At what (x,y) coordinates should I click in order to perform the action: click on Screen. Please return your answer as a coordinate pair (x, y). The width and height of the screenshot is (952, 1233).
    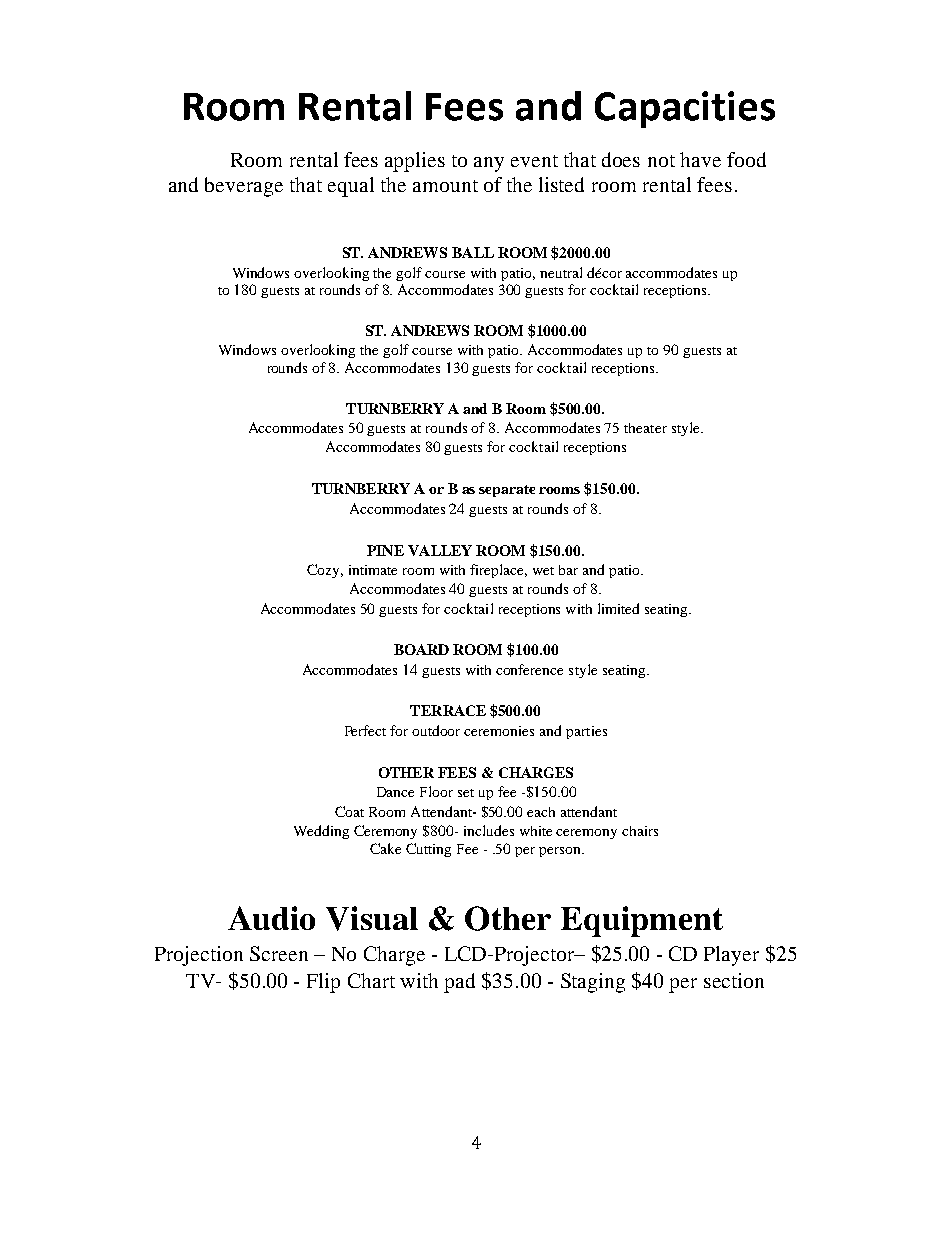
    Looking at the image, I should click on (279, 953).
